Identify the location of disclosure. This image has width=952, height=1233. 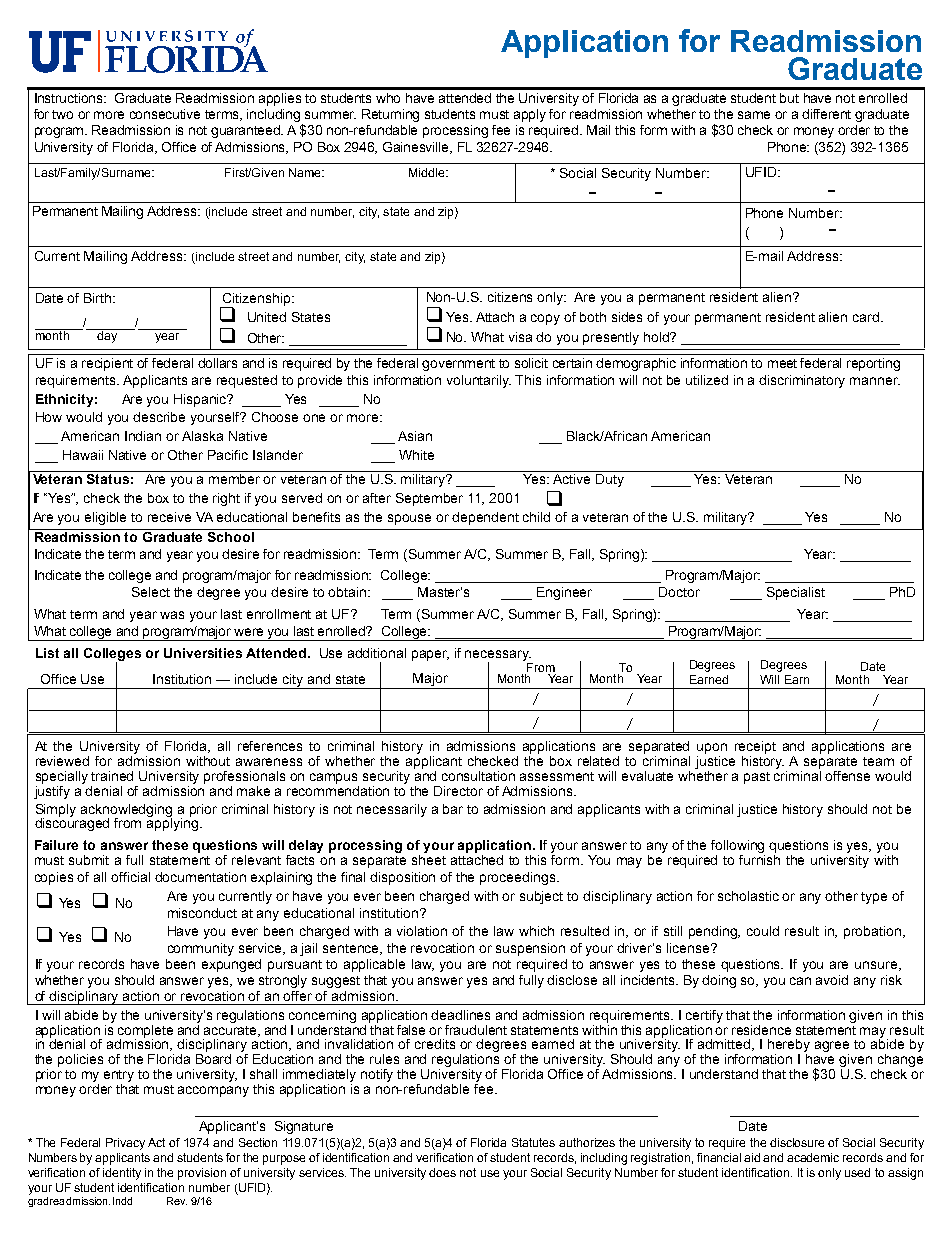
(797, 1142).
